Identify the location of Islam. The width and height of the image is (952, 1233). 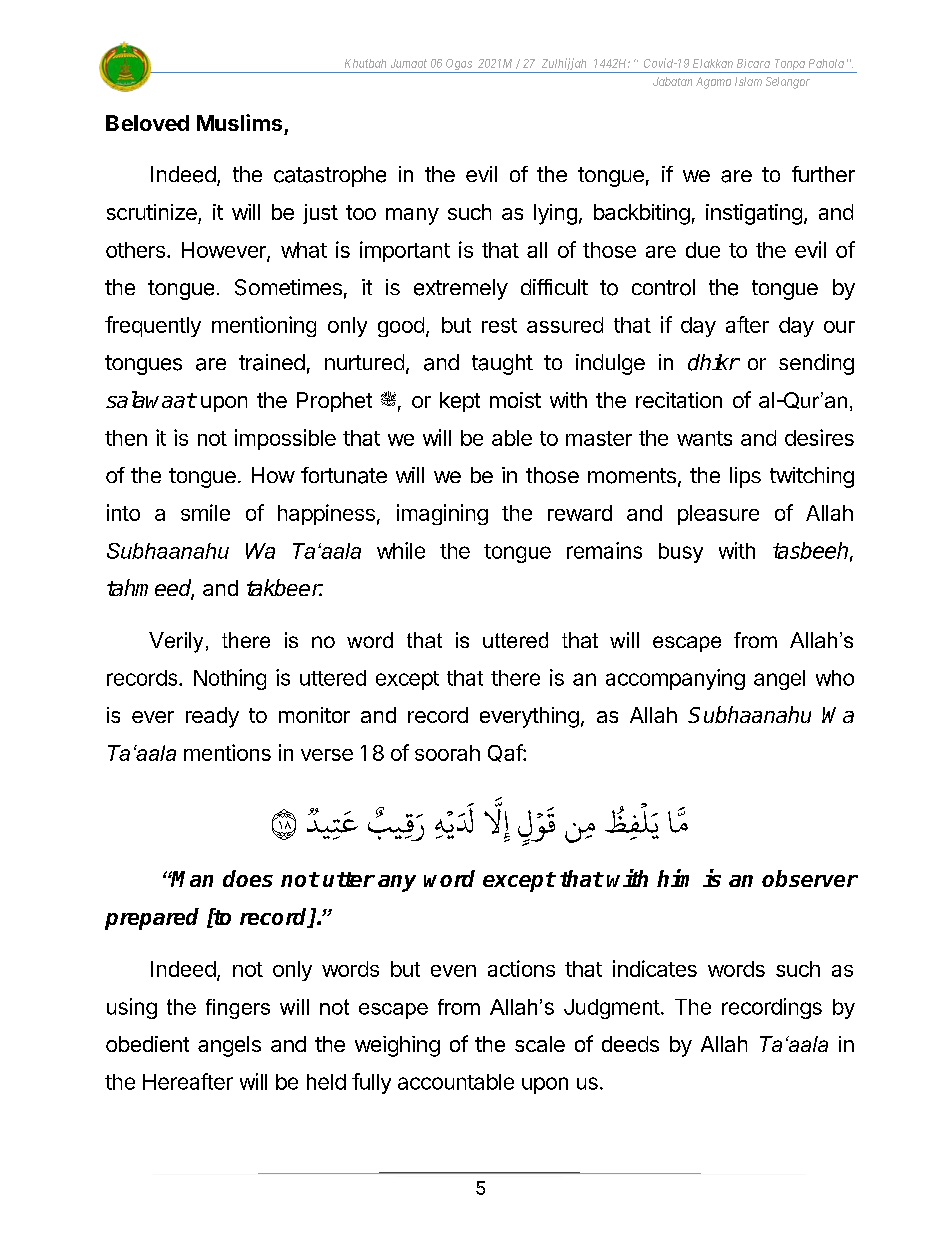
(748, 81).
